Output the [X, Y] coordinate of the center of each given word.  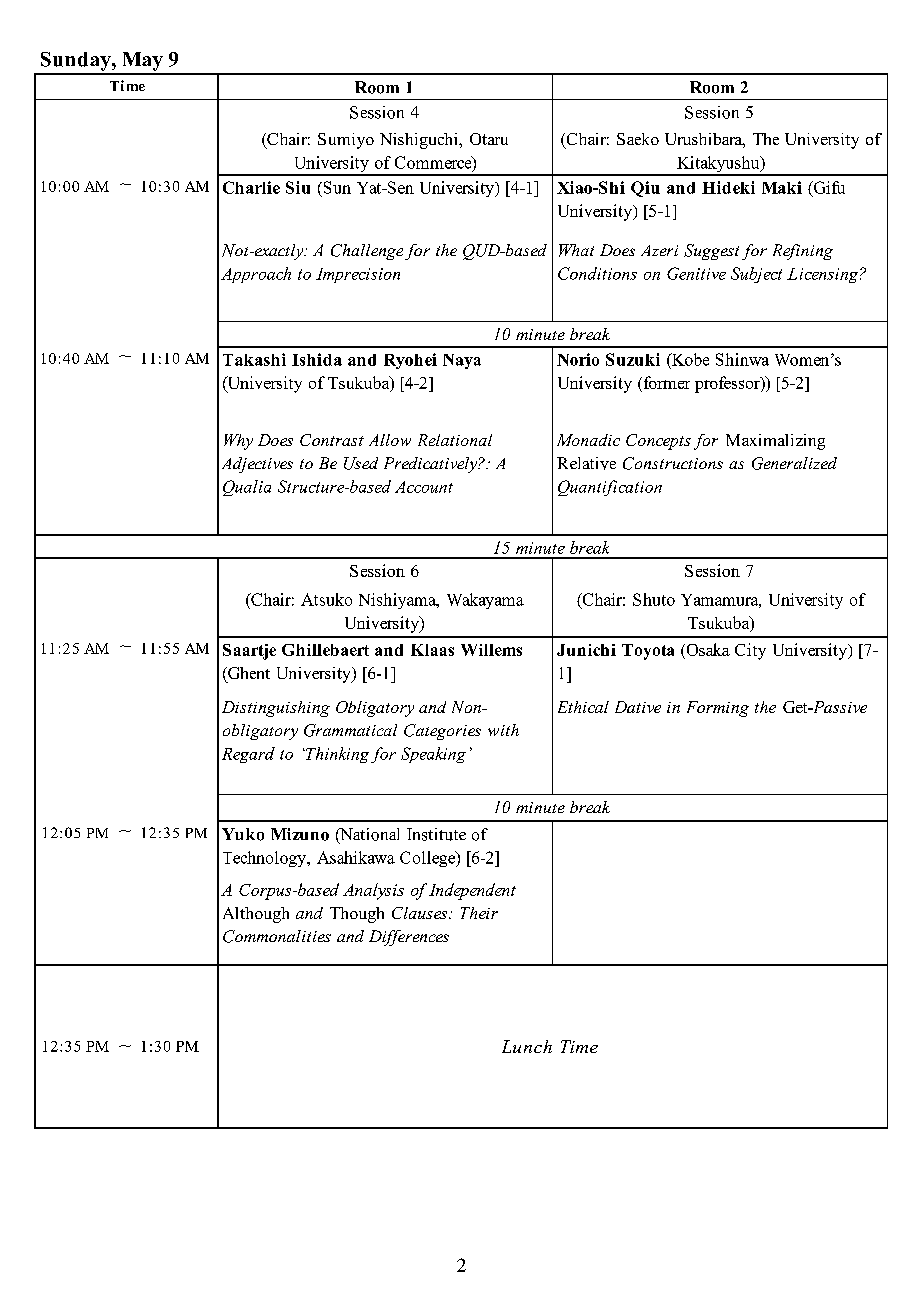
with [503, 730]
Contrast [332, 440]
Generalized [794, 463]
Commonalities [277, 936]
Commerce [434, 163]
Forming [718, 709]
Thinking [336, 755]
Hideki [728, 187]
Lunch [527, 1046]
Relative [586, 463]
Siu [298, 187]
